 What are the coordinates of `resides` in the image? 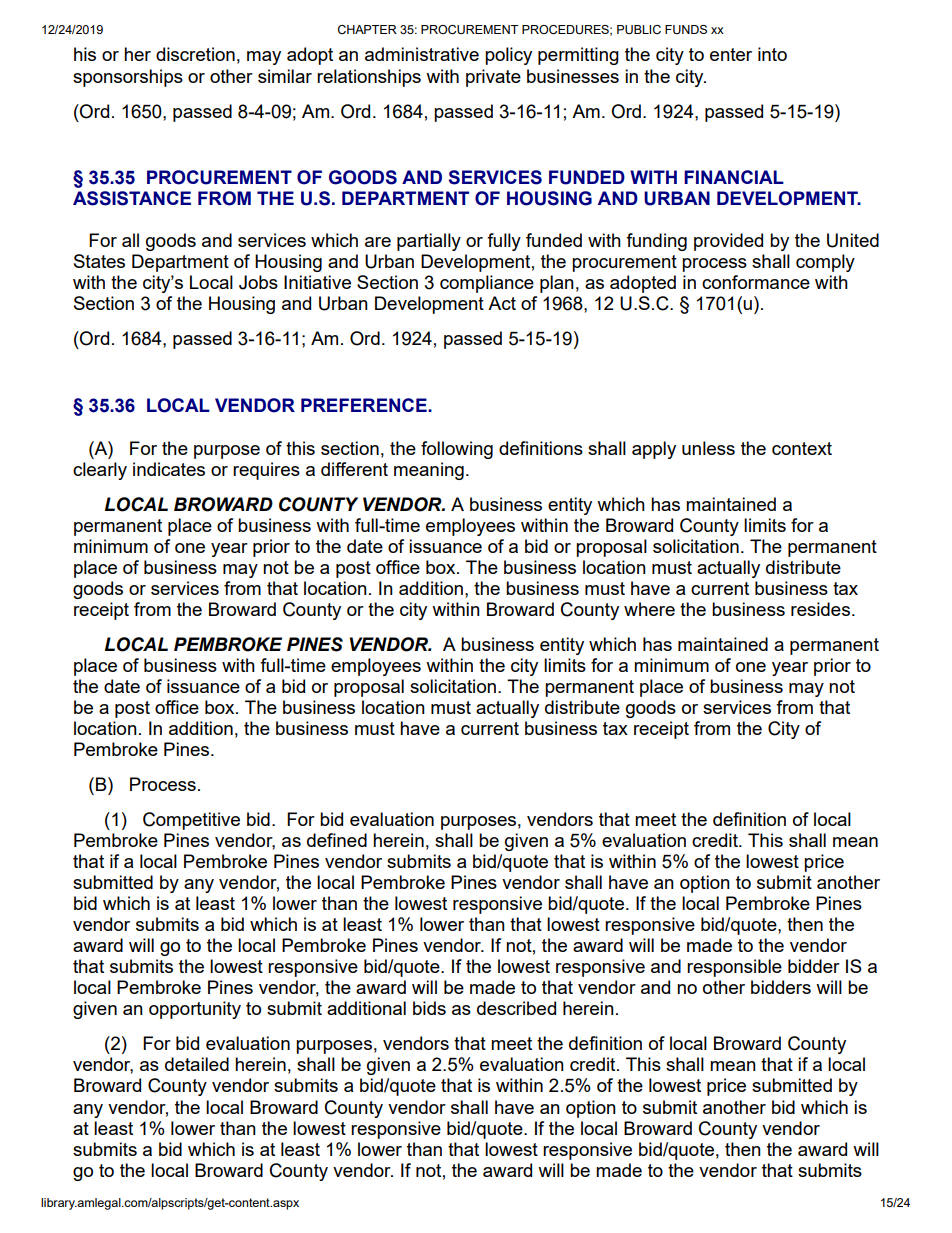 It's located at (820, 609).
